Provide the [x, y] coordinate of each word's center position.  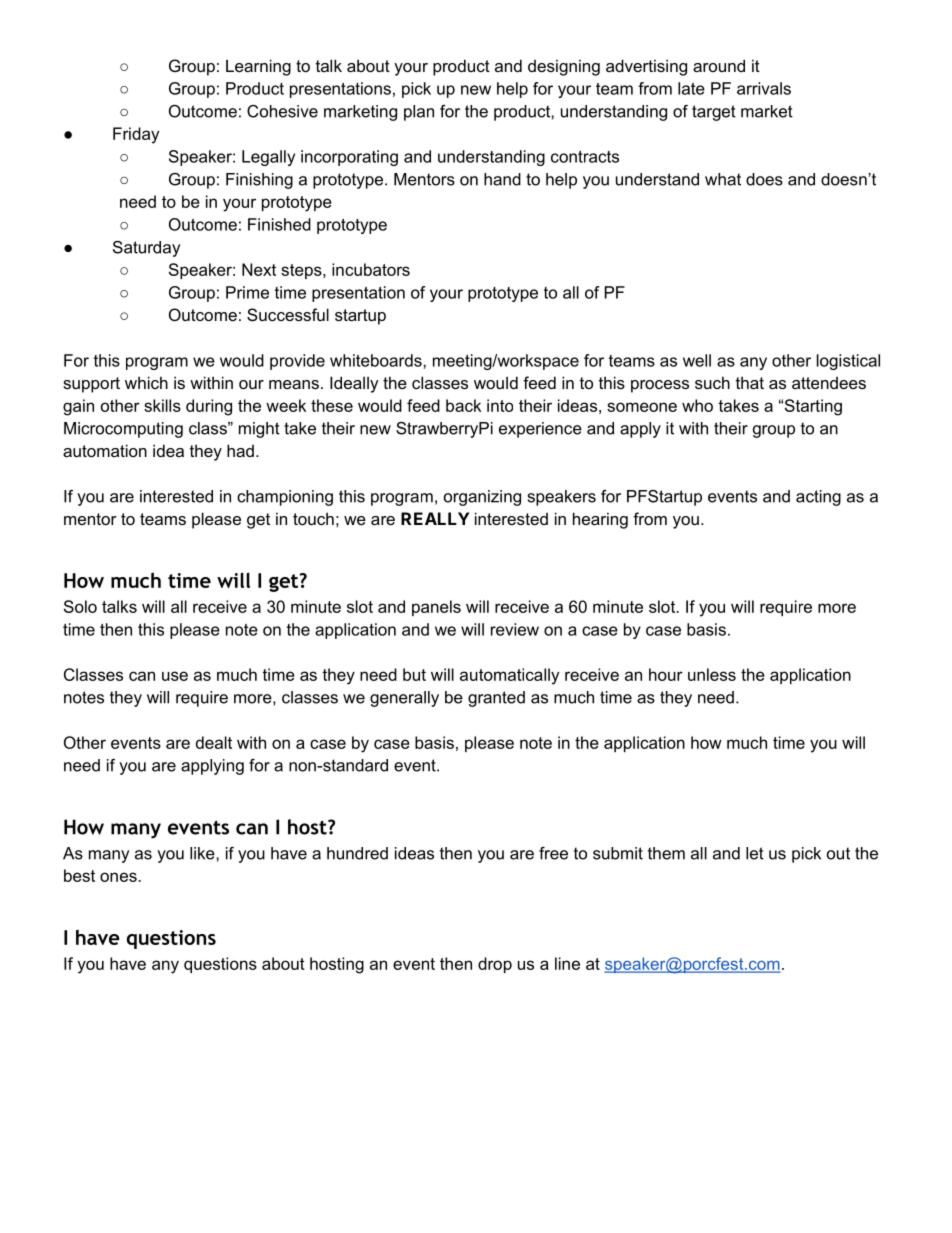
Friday [136, 135]
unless [712, 674]
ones [119, 877]
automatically [509, 676]
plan [419, 113]
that [750, 382]
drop [495, 965]
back [463, 405]
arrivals [764, 88]
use [175, 676]
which [146, 382]
